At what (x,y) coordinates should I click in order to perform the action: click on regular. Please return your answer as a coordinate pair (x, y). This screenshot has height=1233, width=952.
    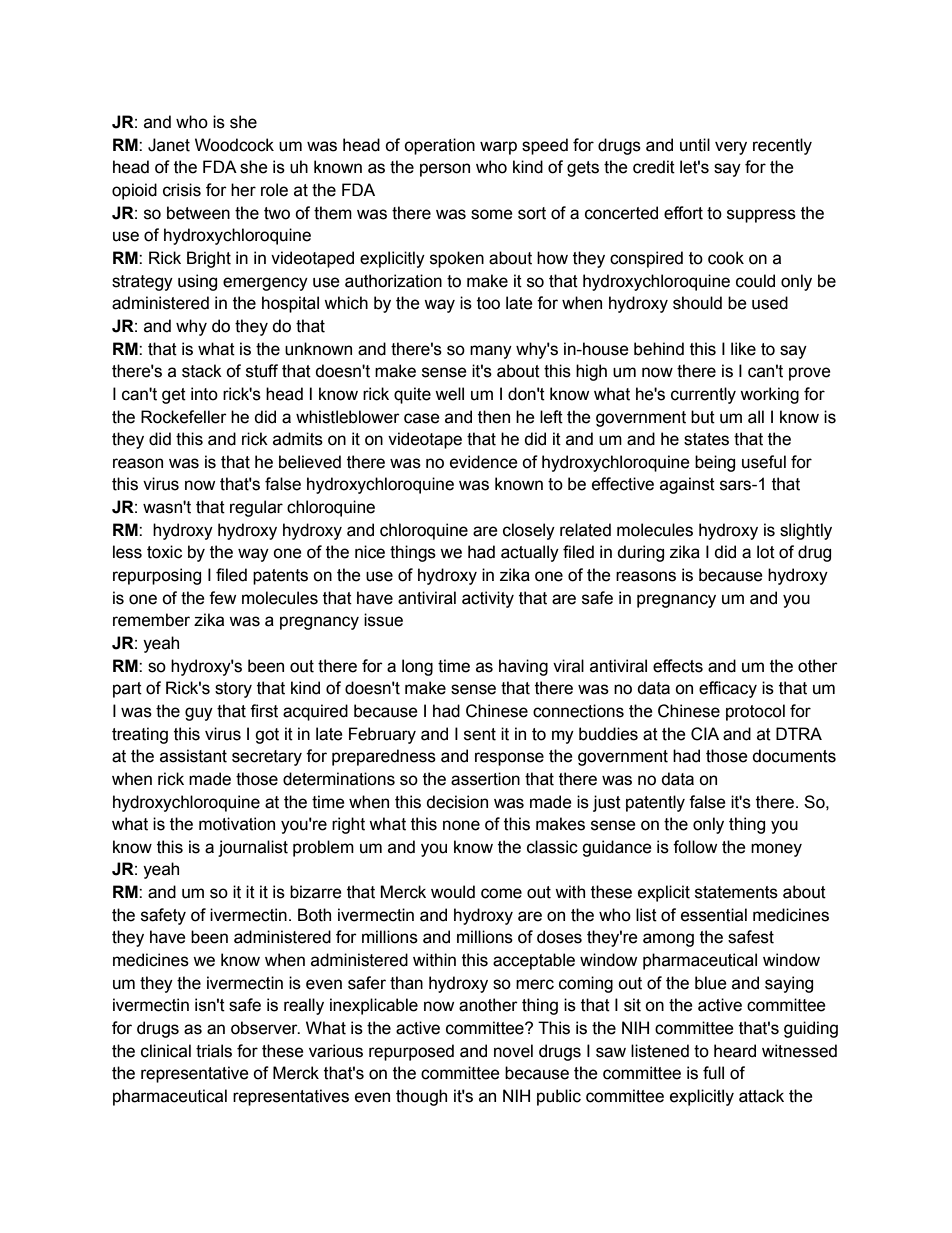
    Looking at the image, I should click on (256, 508).
